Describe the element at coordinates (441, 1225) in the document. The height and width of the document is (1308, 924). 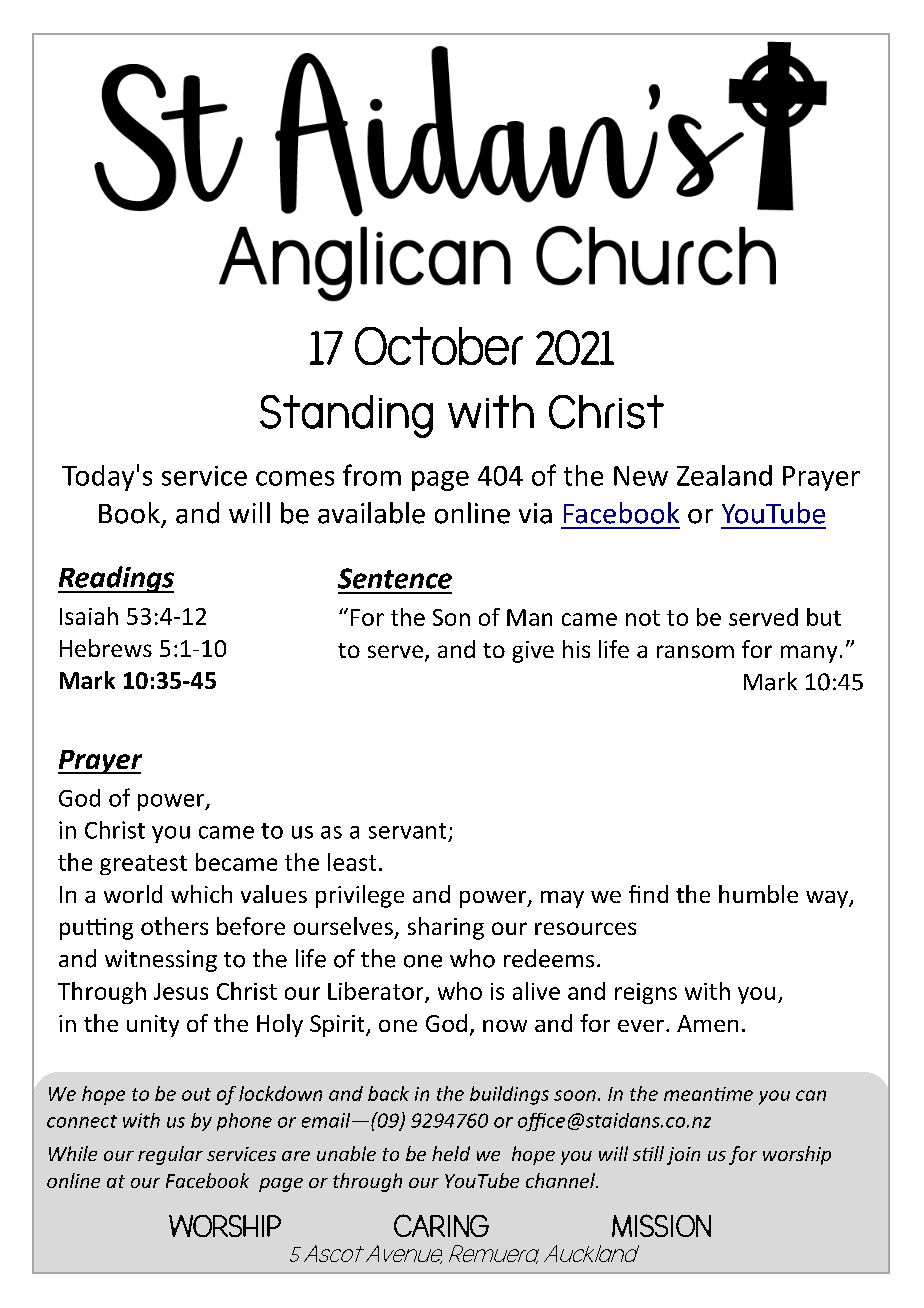
I see `CARING` at that location.
